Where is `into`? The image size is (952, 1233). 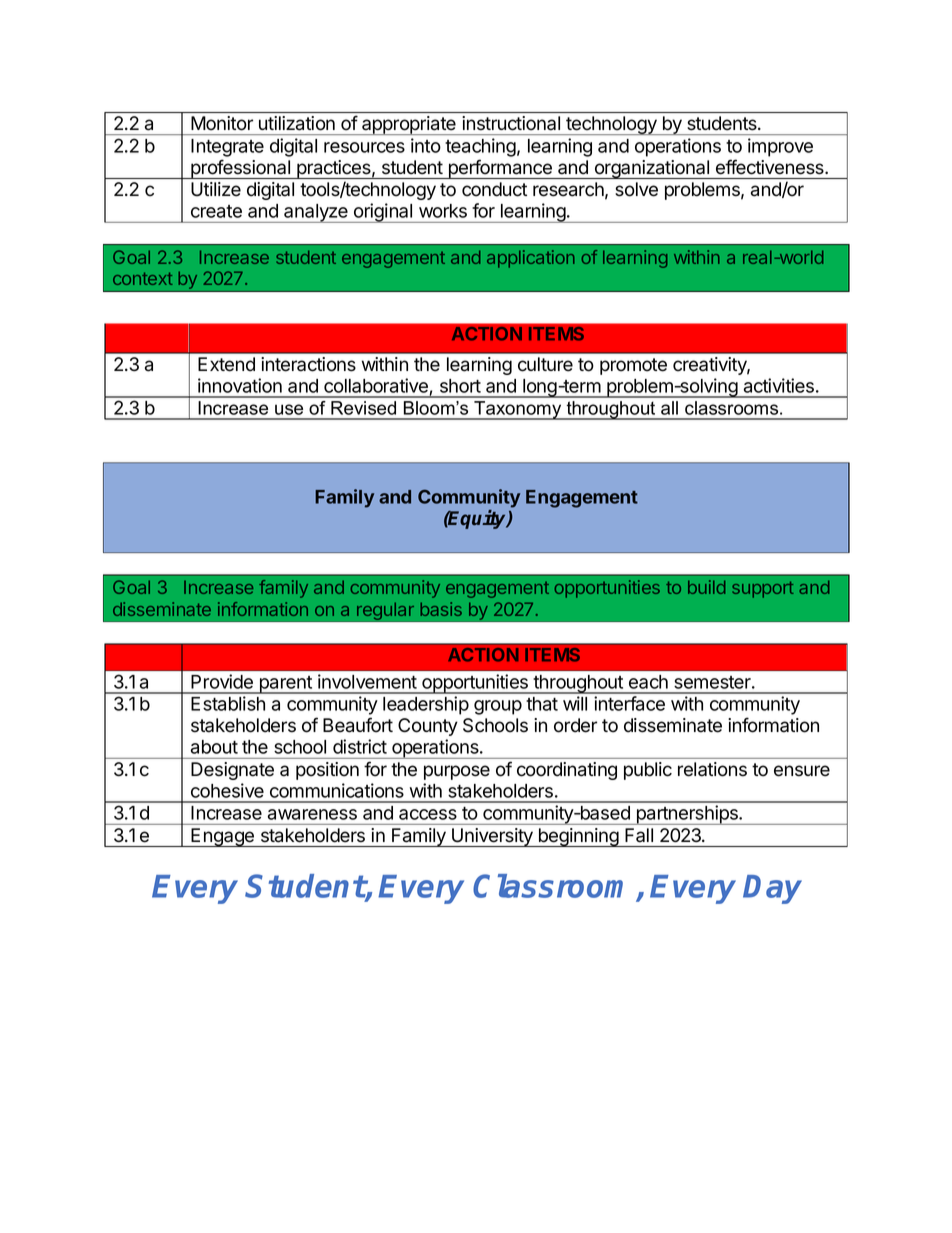 into is located at coordinates (426, 145).
